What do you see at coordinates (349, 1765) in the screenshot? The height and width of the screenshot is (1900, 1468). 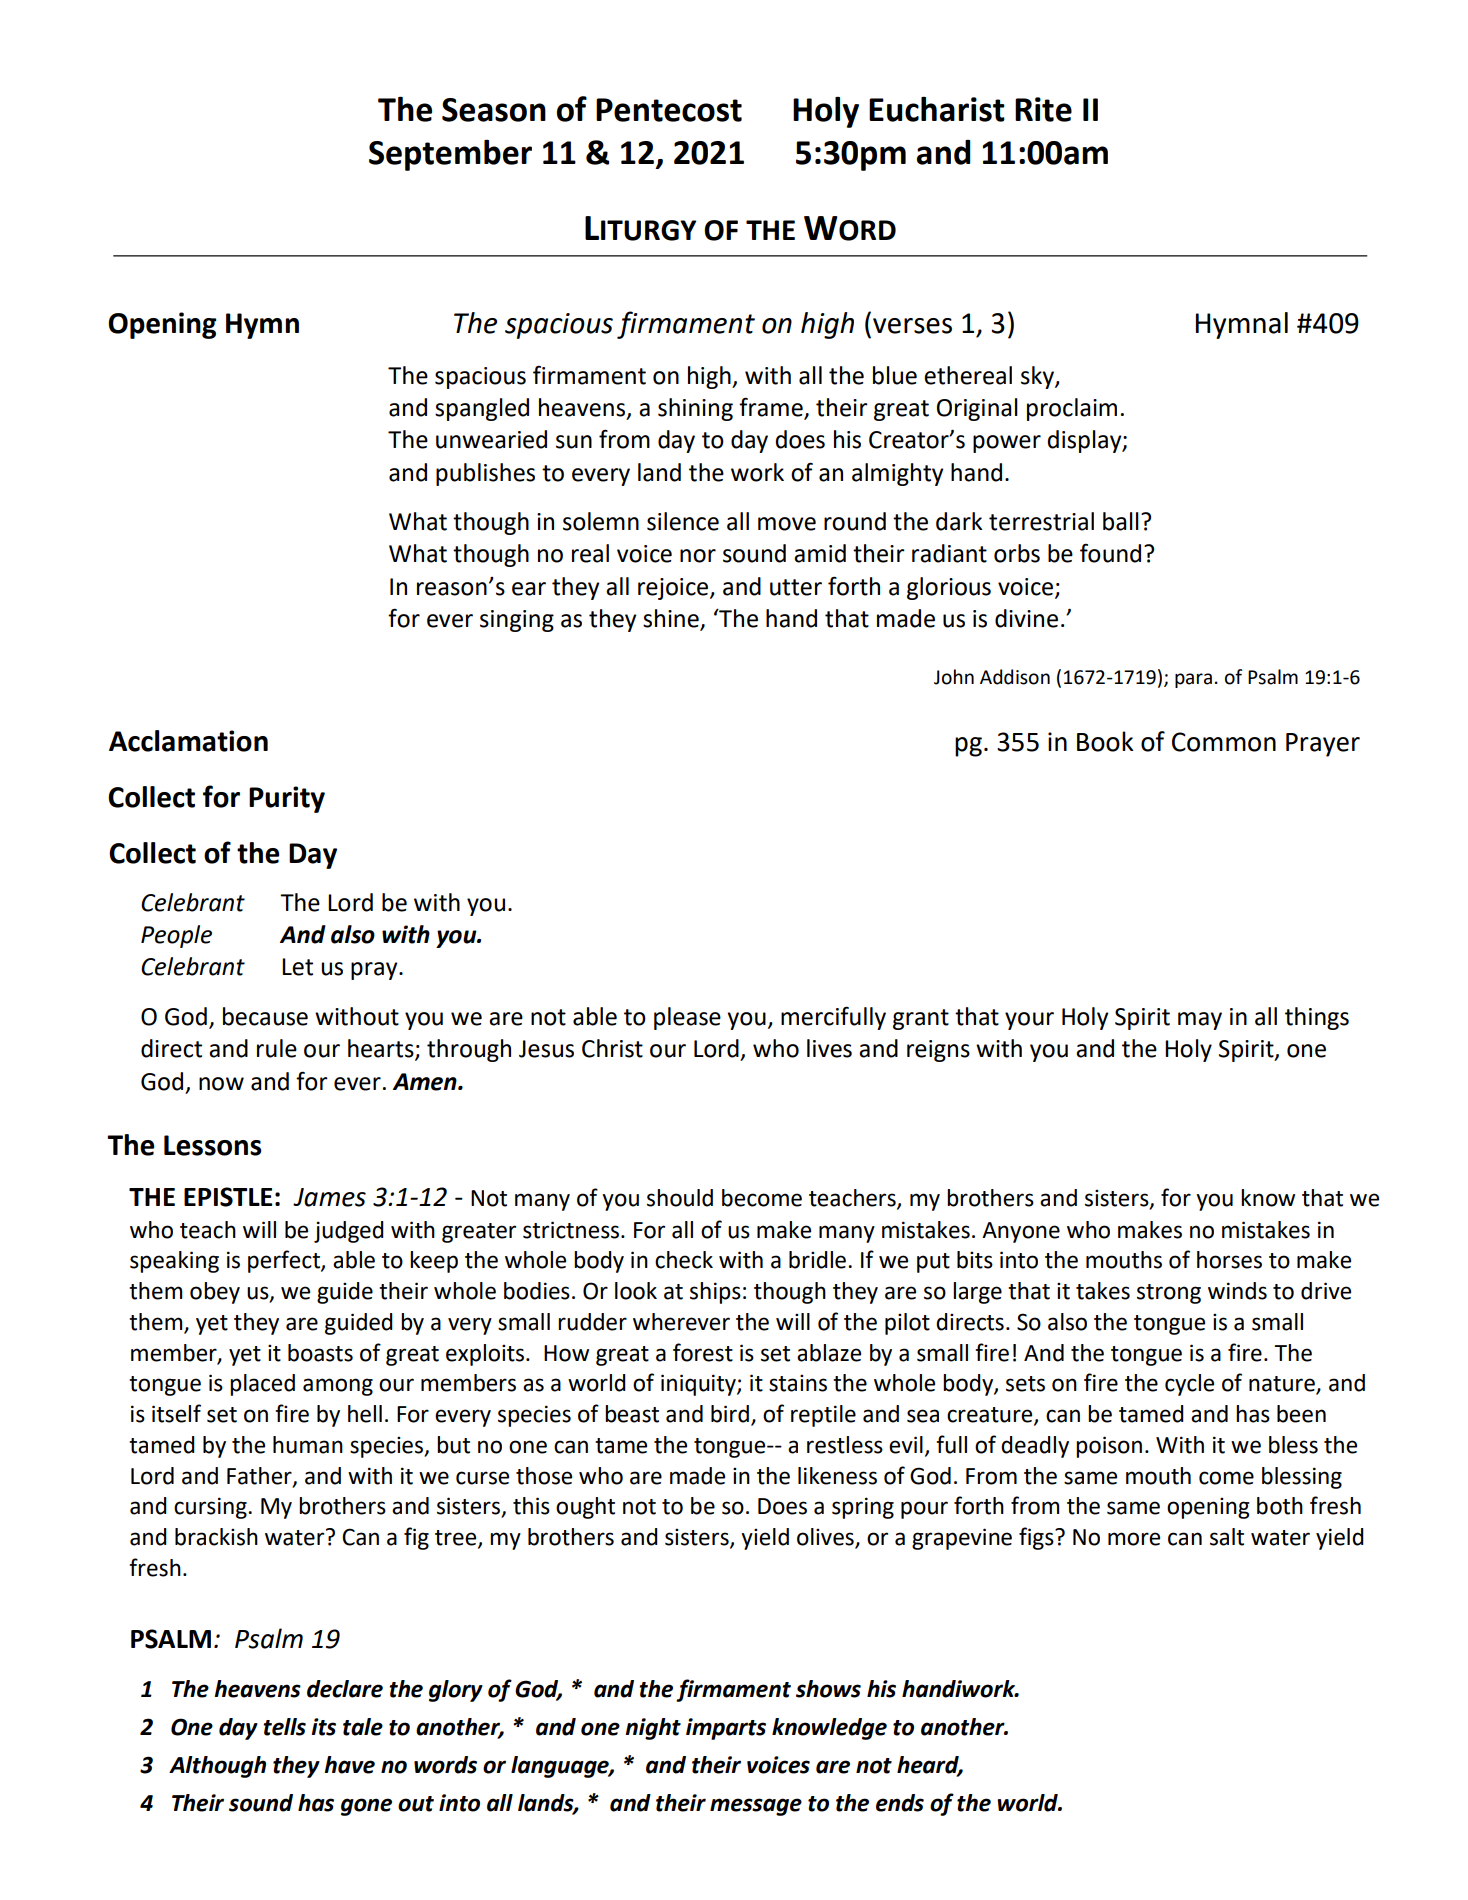 I see `have` at bounding box center [349, 1765].
